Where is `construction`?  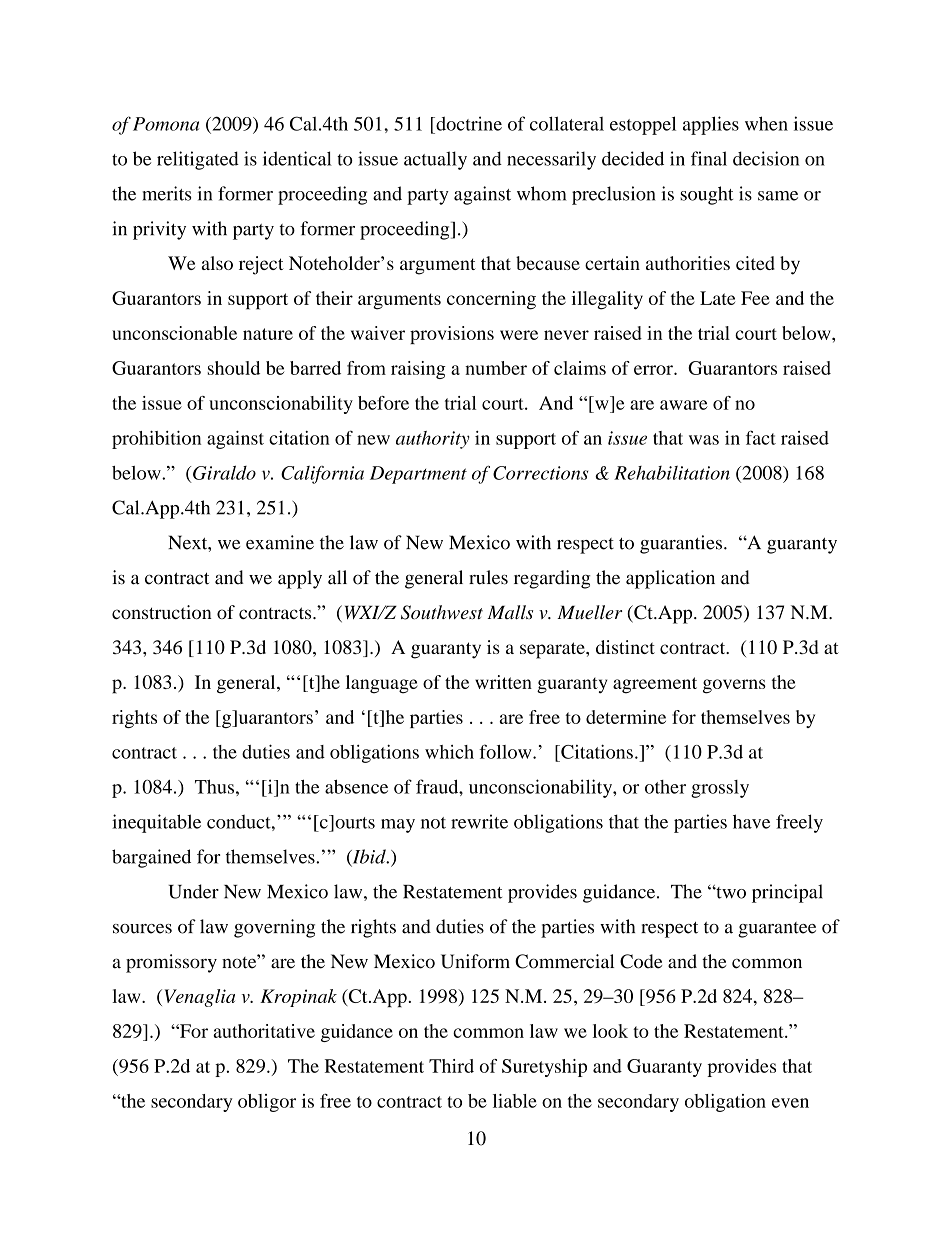
construction is located at coordinates (162, 612).
